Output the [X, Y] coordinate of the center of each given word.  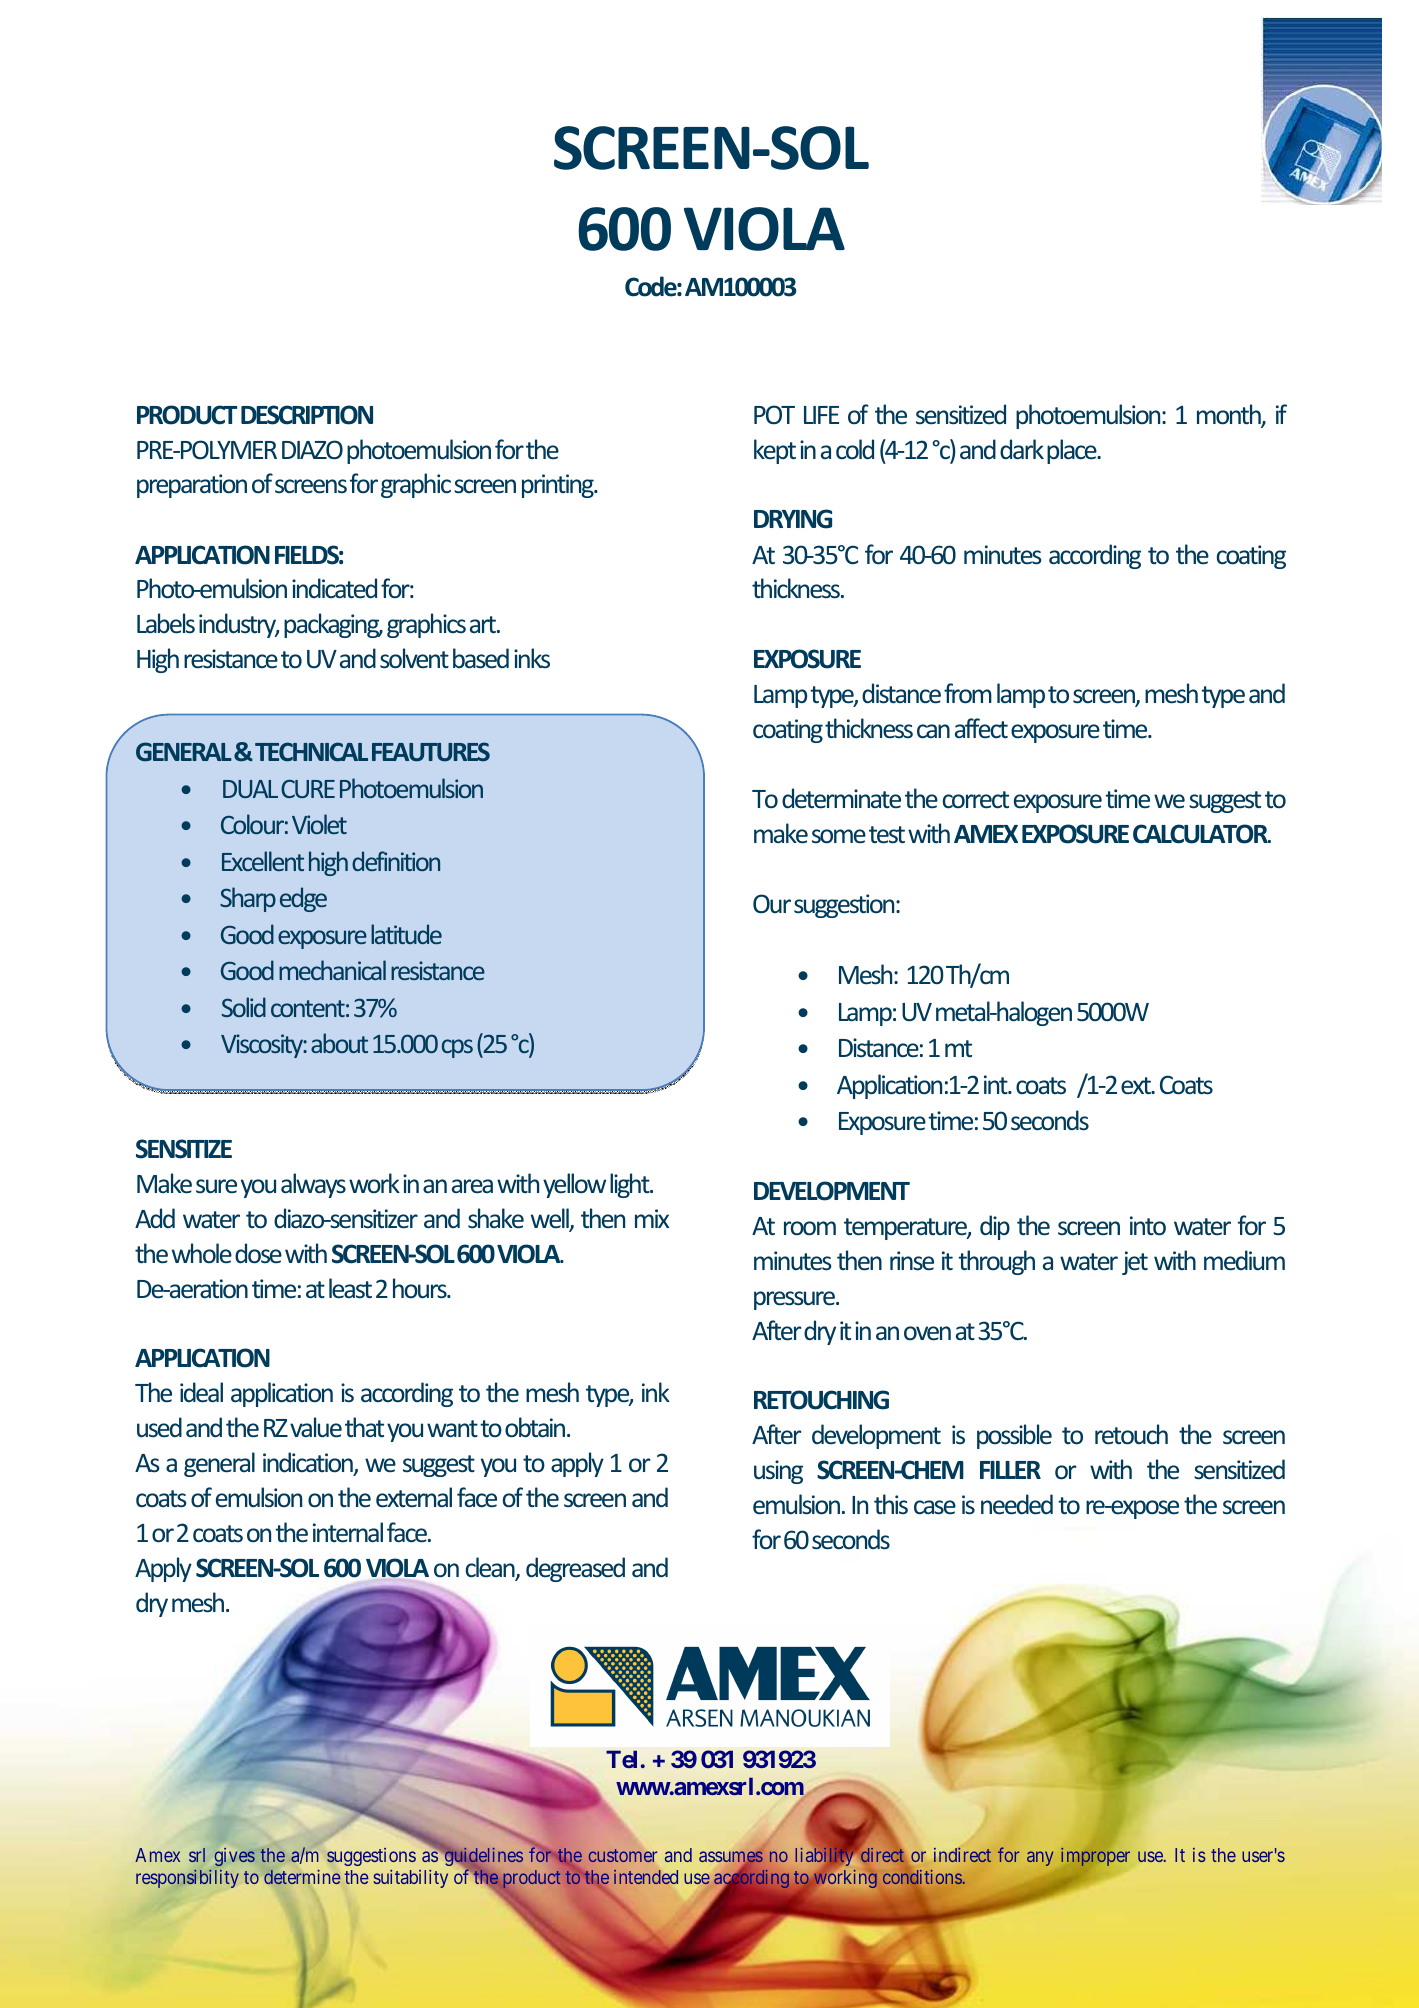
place [1073, 451]
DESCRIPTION [307, 415]
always [313, 1185]
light [631, 1185]
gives [235, 1857]
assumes [731, 1858]
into [1148, 1226]
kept [775, 451]
